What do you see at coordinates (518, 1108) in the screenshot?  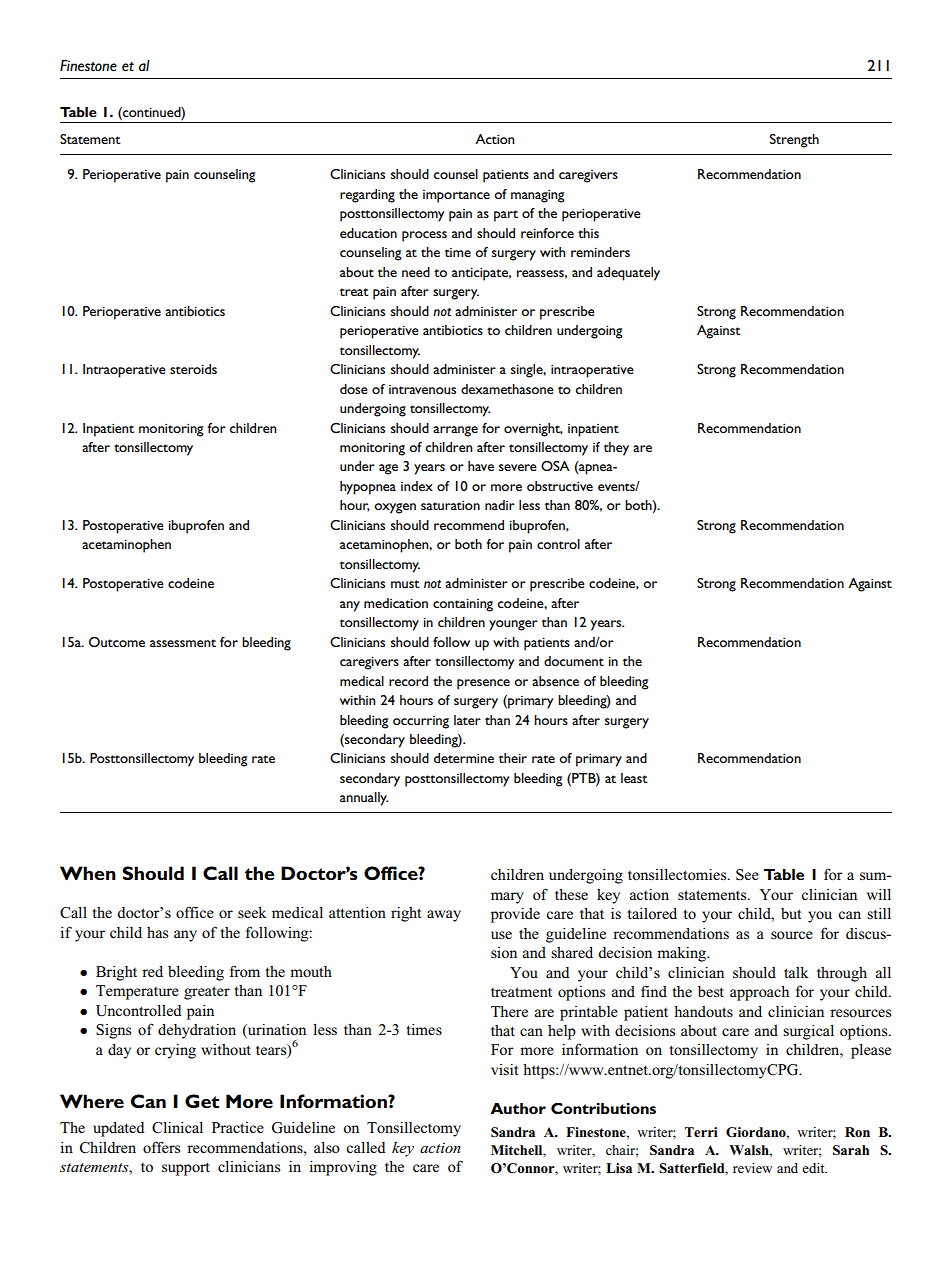 I see `Author` at bounding box center [518, 1108].
